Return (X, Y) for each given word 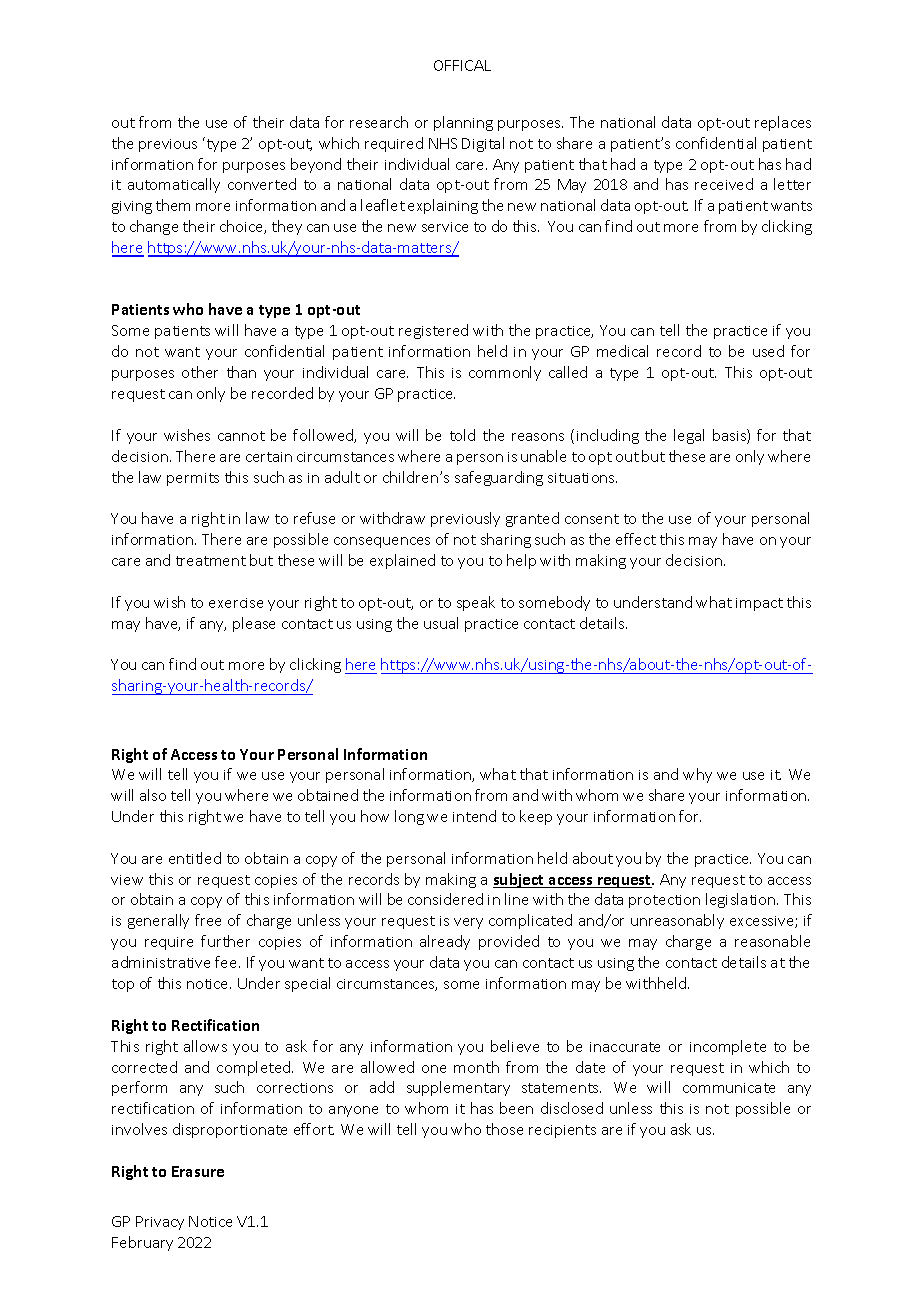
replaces (783, 123)
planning (463, 123)
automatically (174, 185)
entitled (195, 858)
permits (193, 479)
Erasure (198, 1171)
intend (474, 816)
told (462, 435)
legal (689, 436)
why (697, 775)
